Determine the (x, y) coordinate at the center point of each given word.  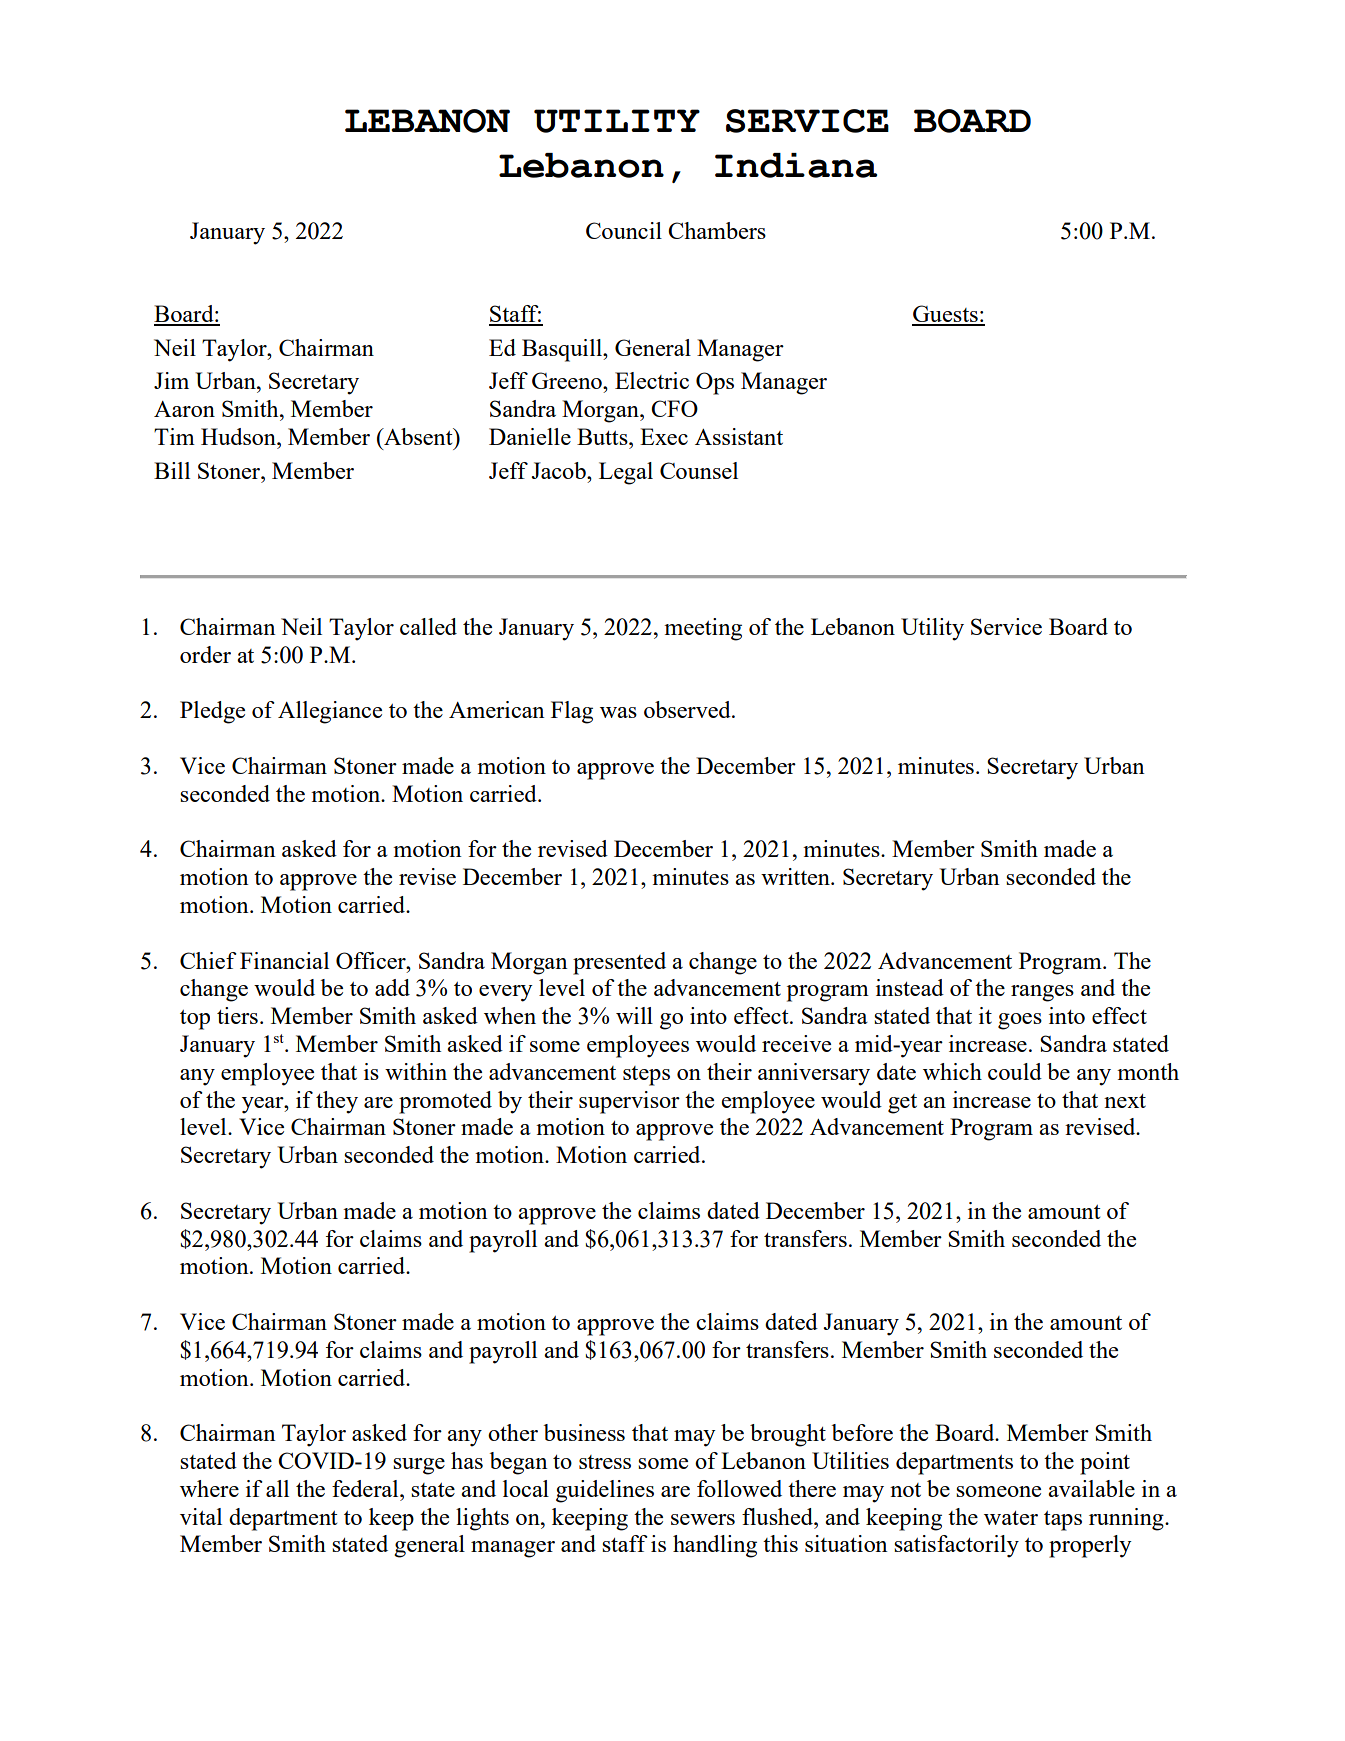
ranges (1042, 993)
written (796, 876)
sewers (703, 1519)
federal (366, 1488)
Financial (284, 960)
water (1011, 1518)
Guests (946, 315)
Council (624, 230)
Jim (171, 380)
